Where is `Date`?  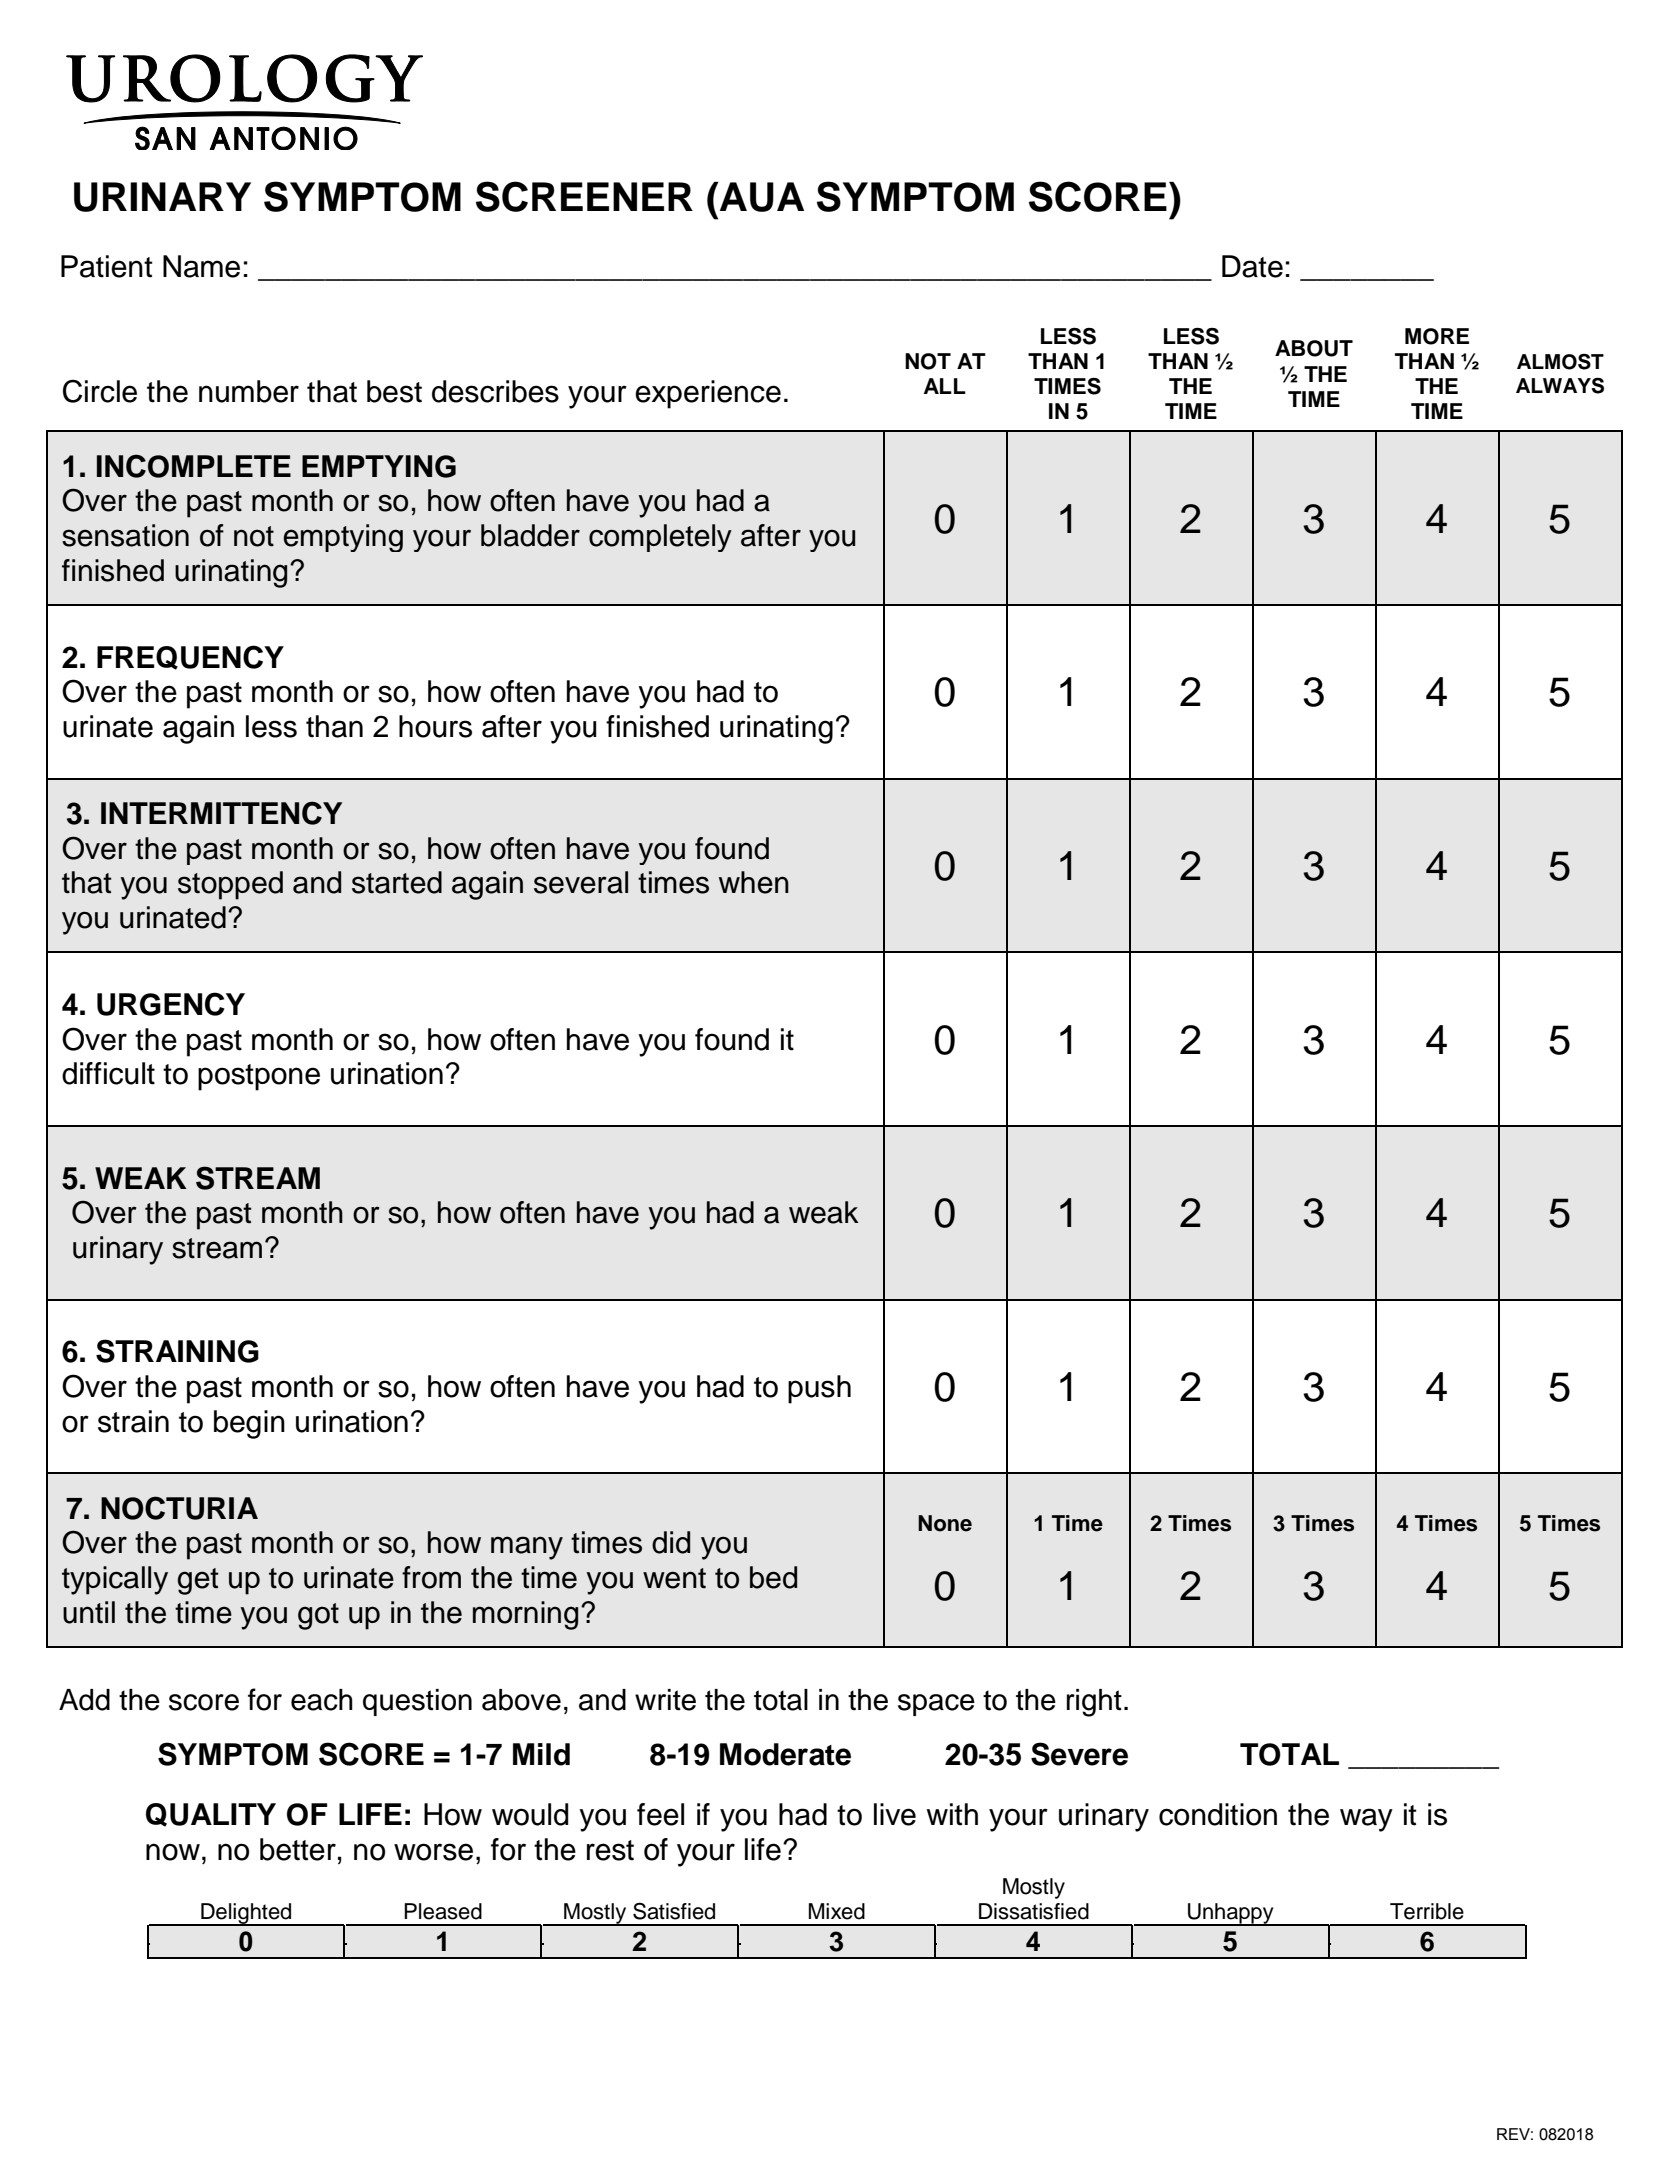 Date is located at coordinates (1252, 266).
